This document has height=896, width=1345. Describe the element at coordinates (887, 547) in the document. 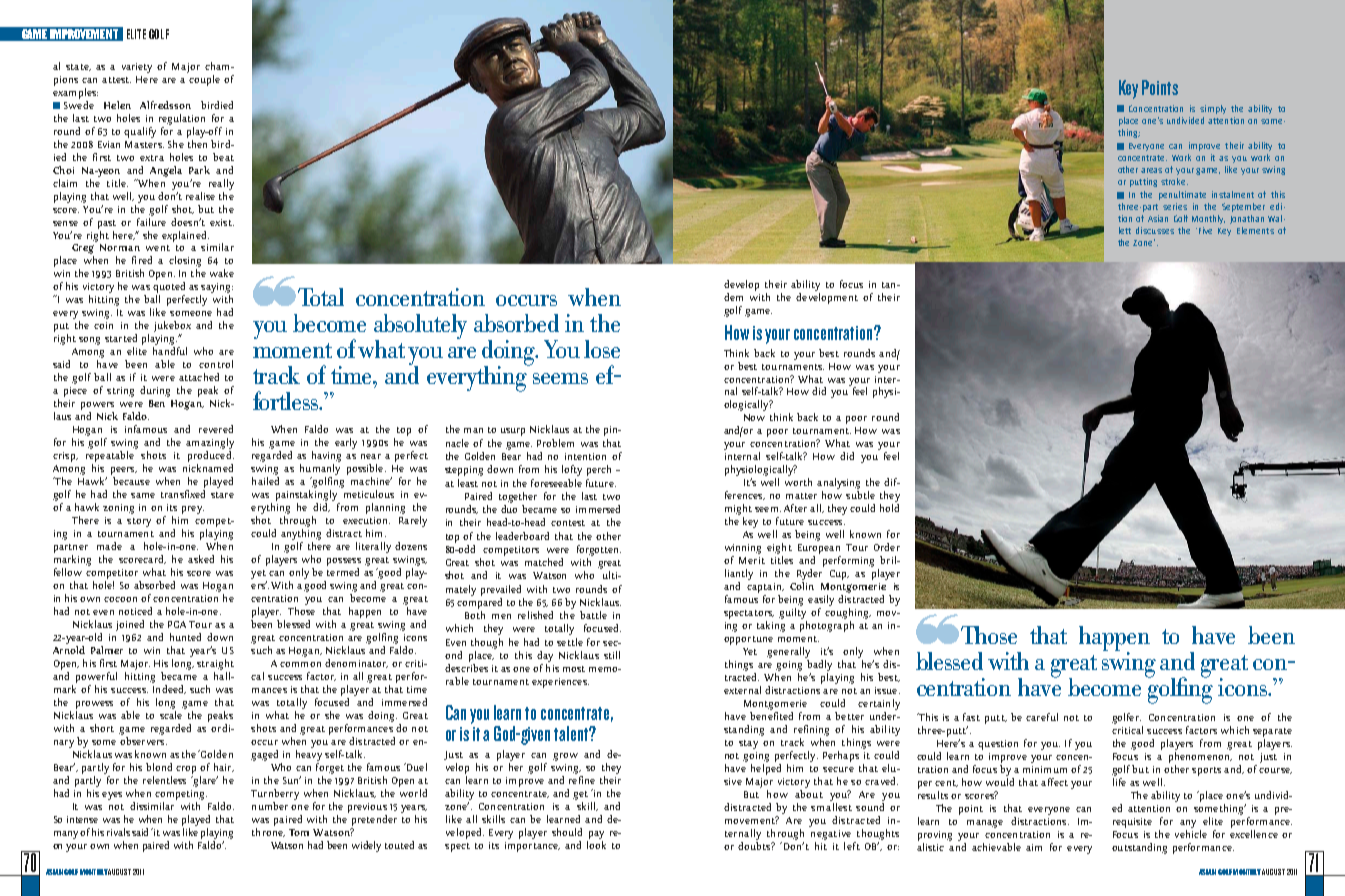

I see `Order` at that location.
